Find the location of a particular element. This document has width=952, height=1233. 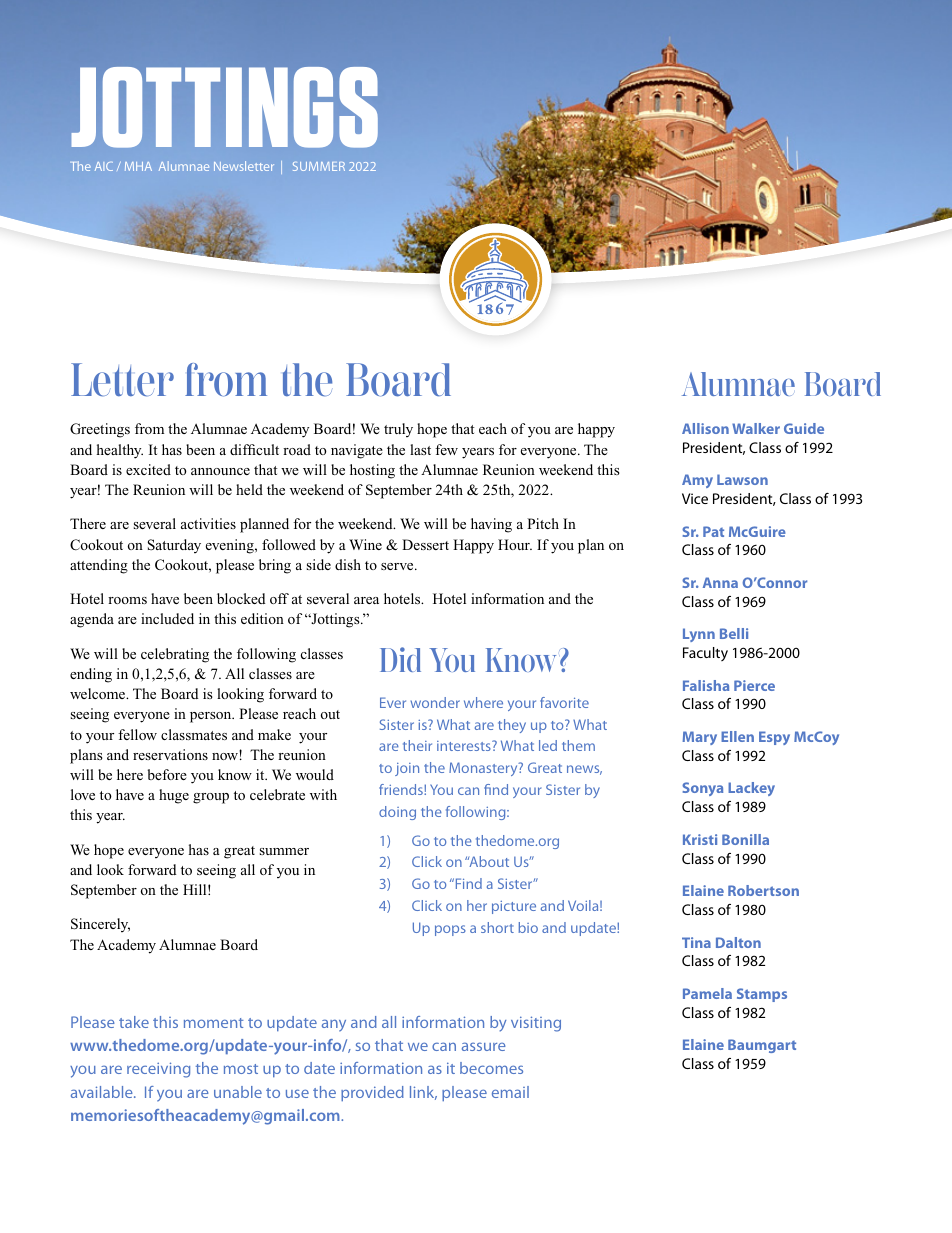

included is located at coordinates (167, 618).
